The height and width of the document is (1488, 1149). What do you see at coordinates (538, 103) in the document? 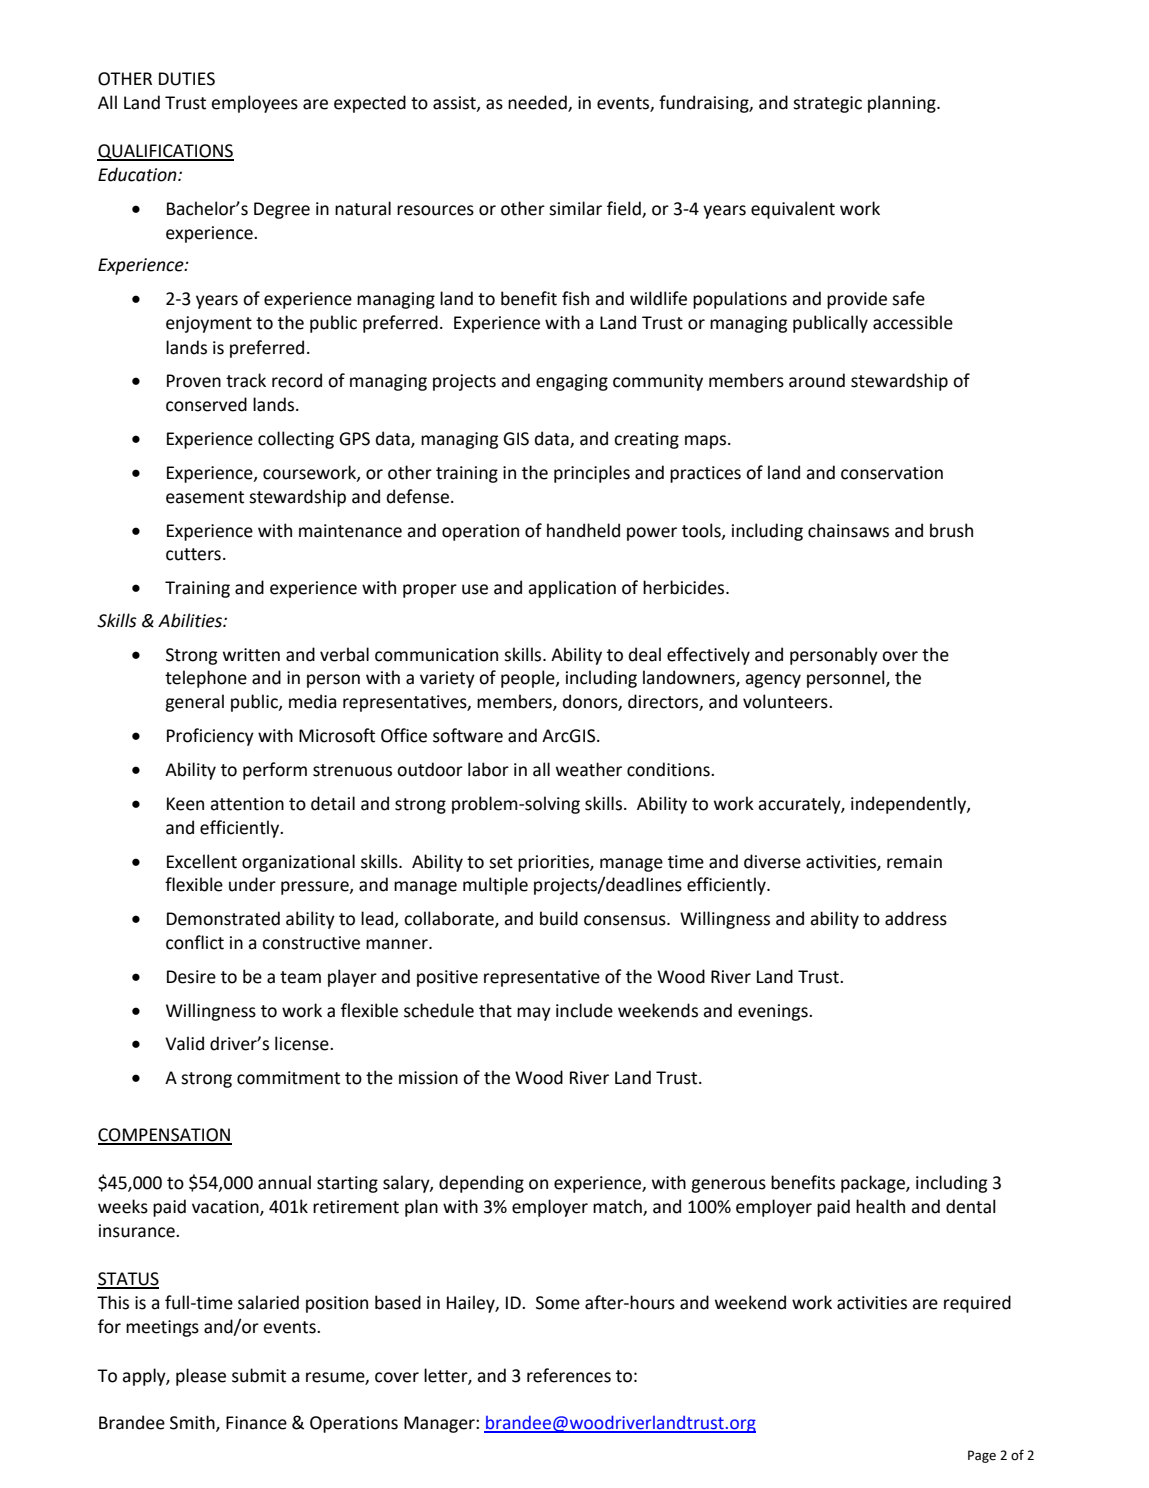
I see `needed` at bounding box center [538, 103].
